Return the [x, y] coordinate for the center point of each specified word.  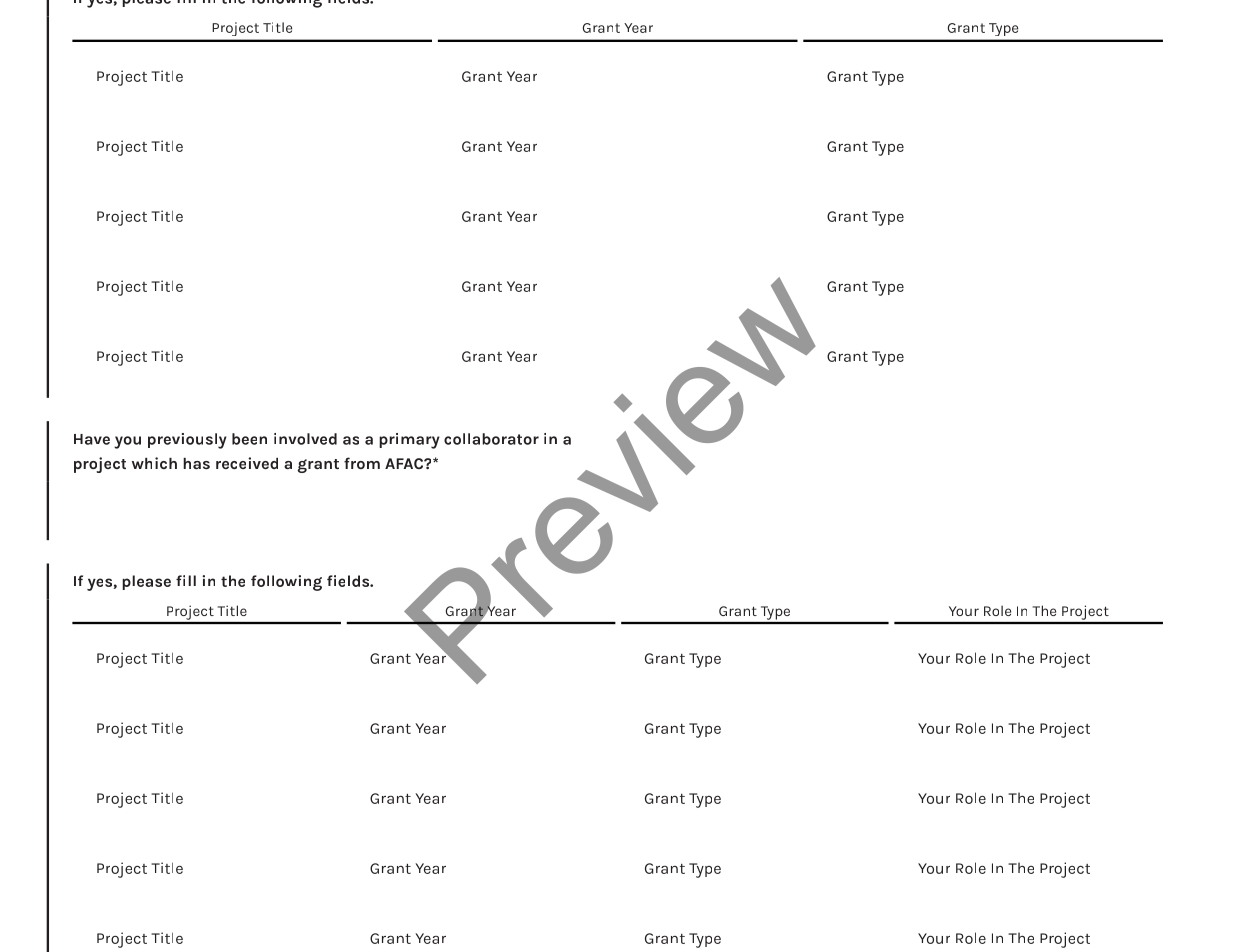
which [154, 463]
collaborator [491, 439]
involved [305, 439]
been [249, 439]
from [362, 463]
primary [409, 441]
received [247, 463]
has [196, 463]
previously [187, 441]
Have [92, 439]
